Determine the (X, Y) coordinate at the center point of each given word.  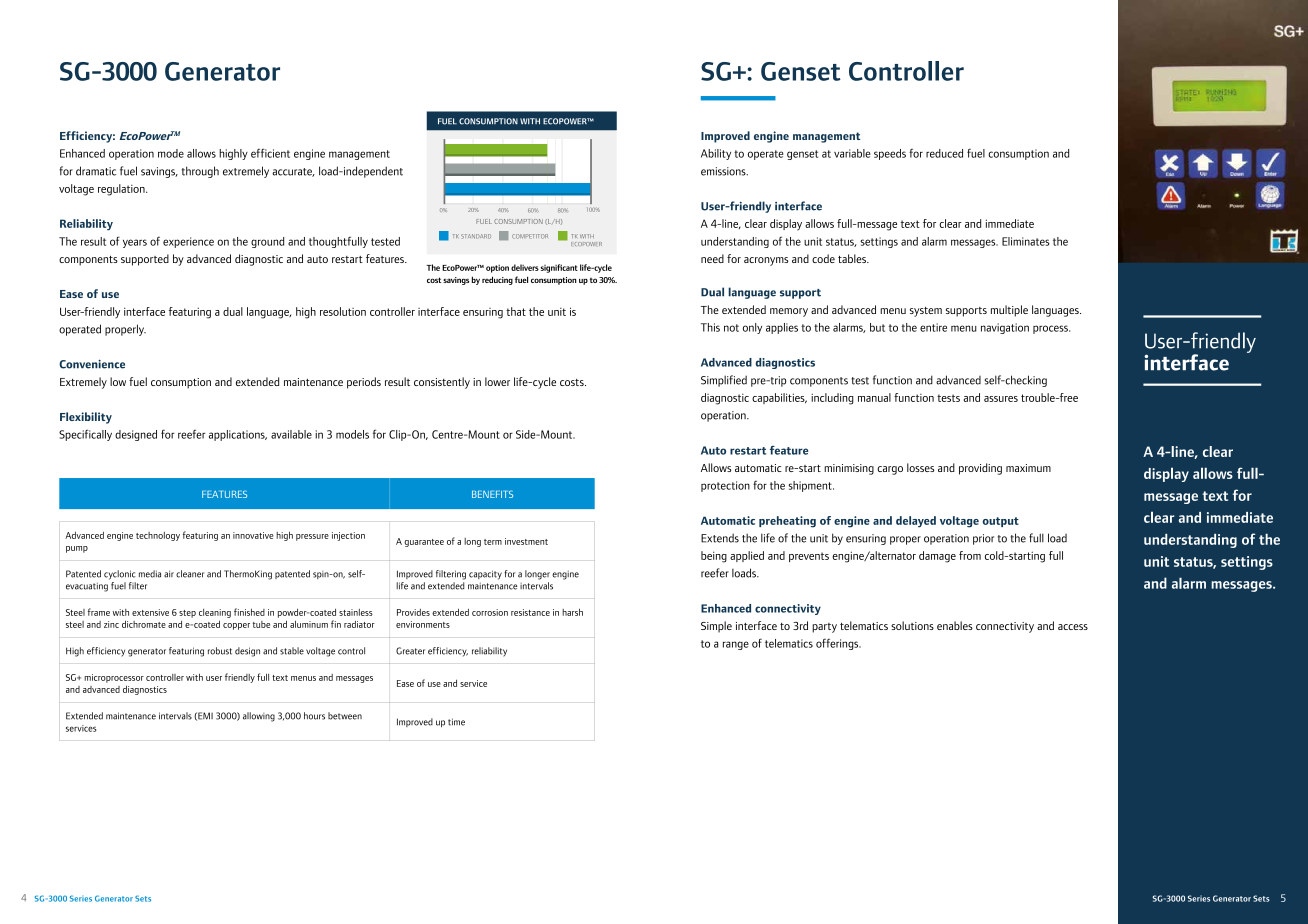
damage (937, 557)
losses (920, 467)
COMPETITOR (530, 236)
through (200, 172)
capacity (485, 575)
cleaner (190, 574)
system (926, 312)
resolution (343, 311)
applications (238, 435)
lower (497, 381)
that (516, 311)
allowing (259, 717)
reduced (944, 153)
